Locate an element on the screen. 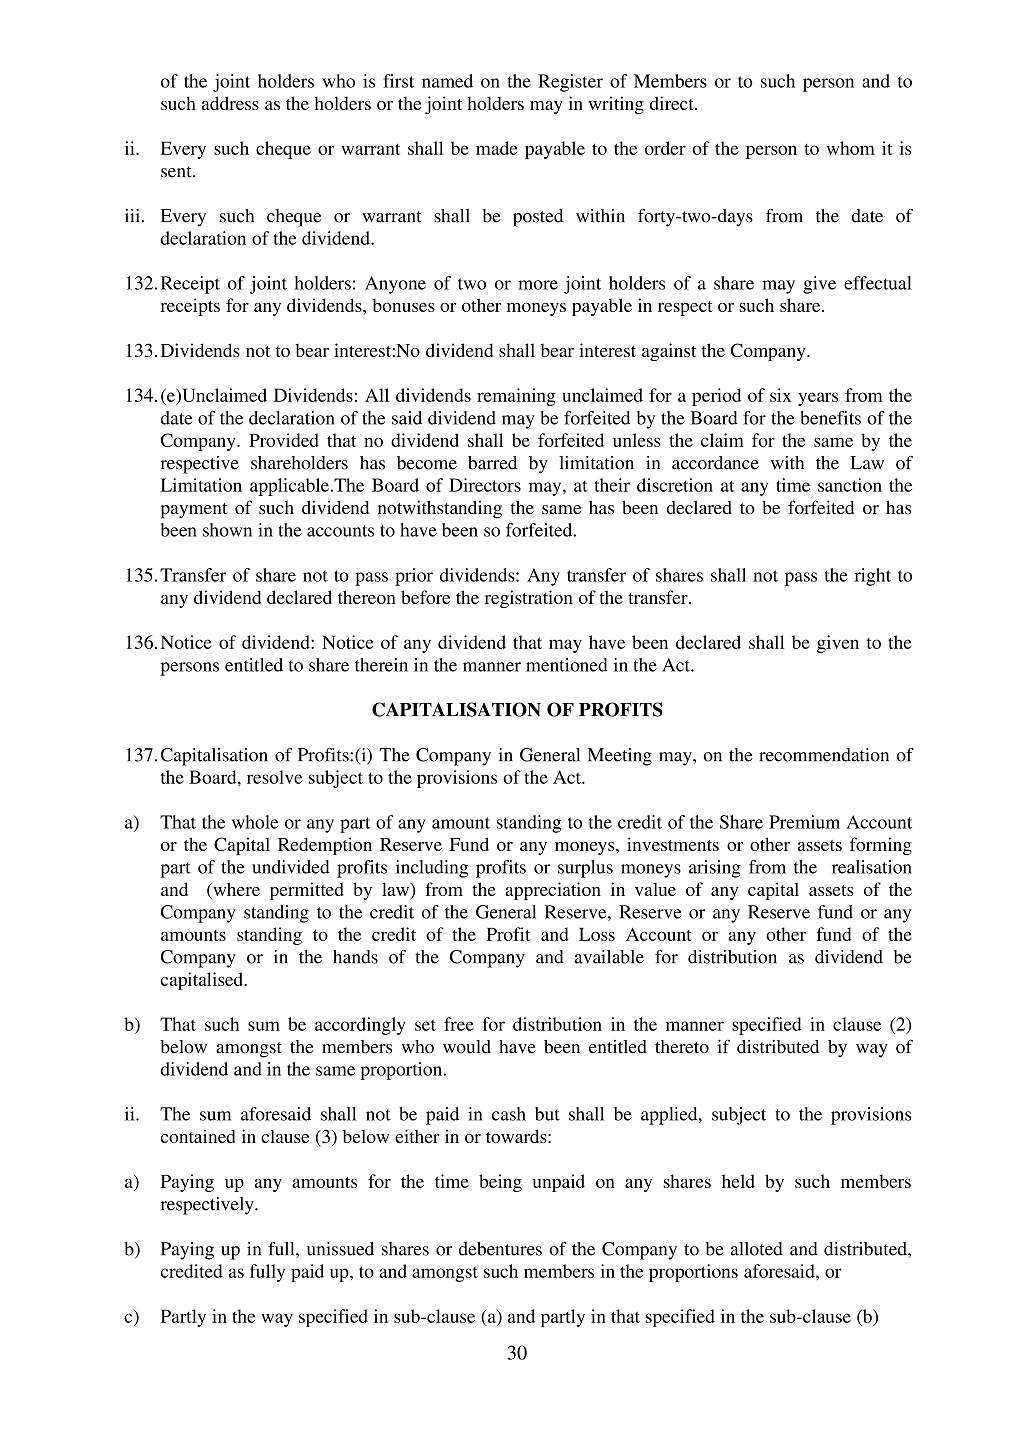  where is located at coordinates (235, 890).
